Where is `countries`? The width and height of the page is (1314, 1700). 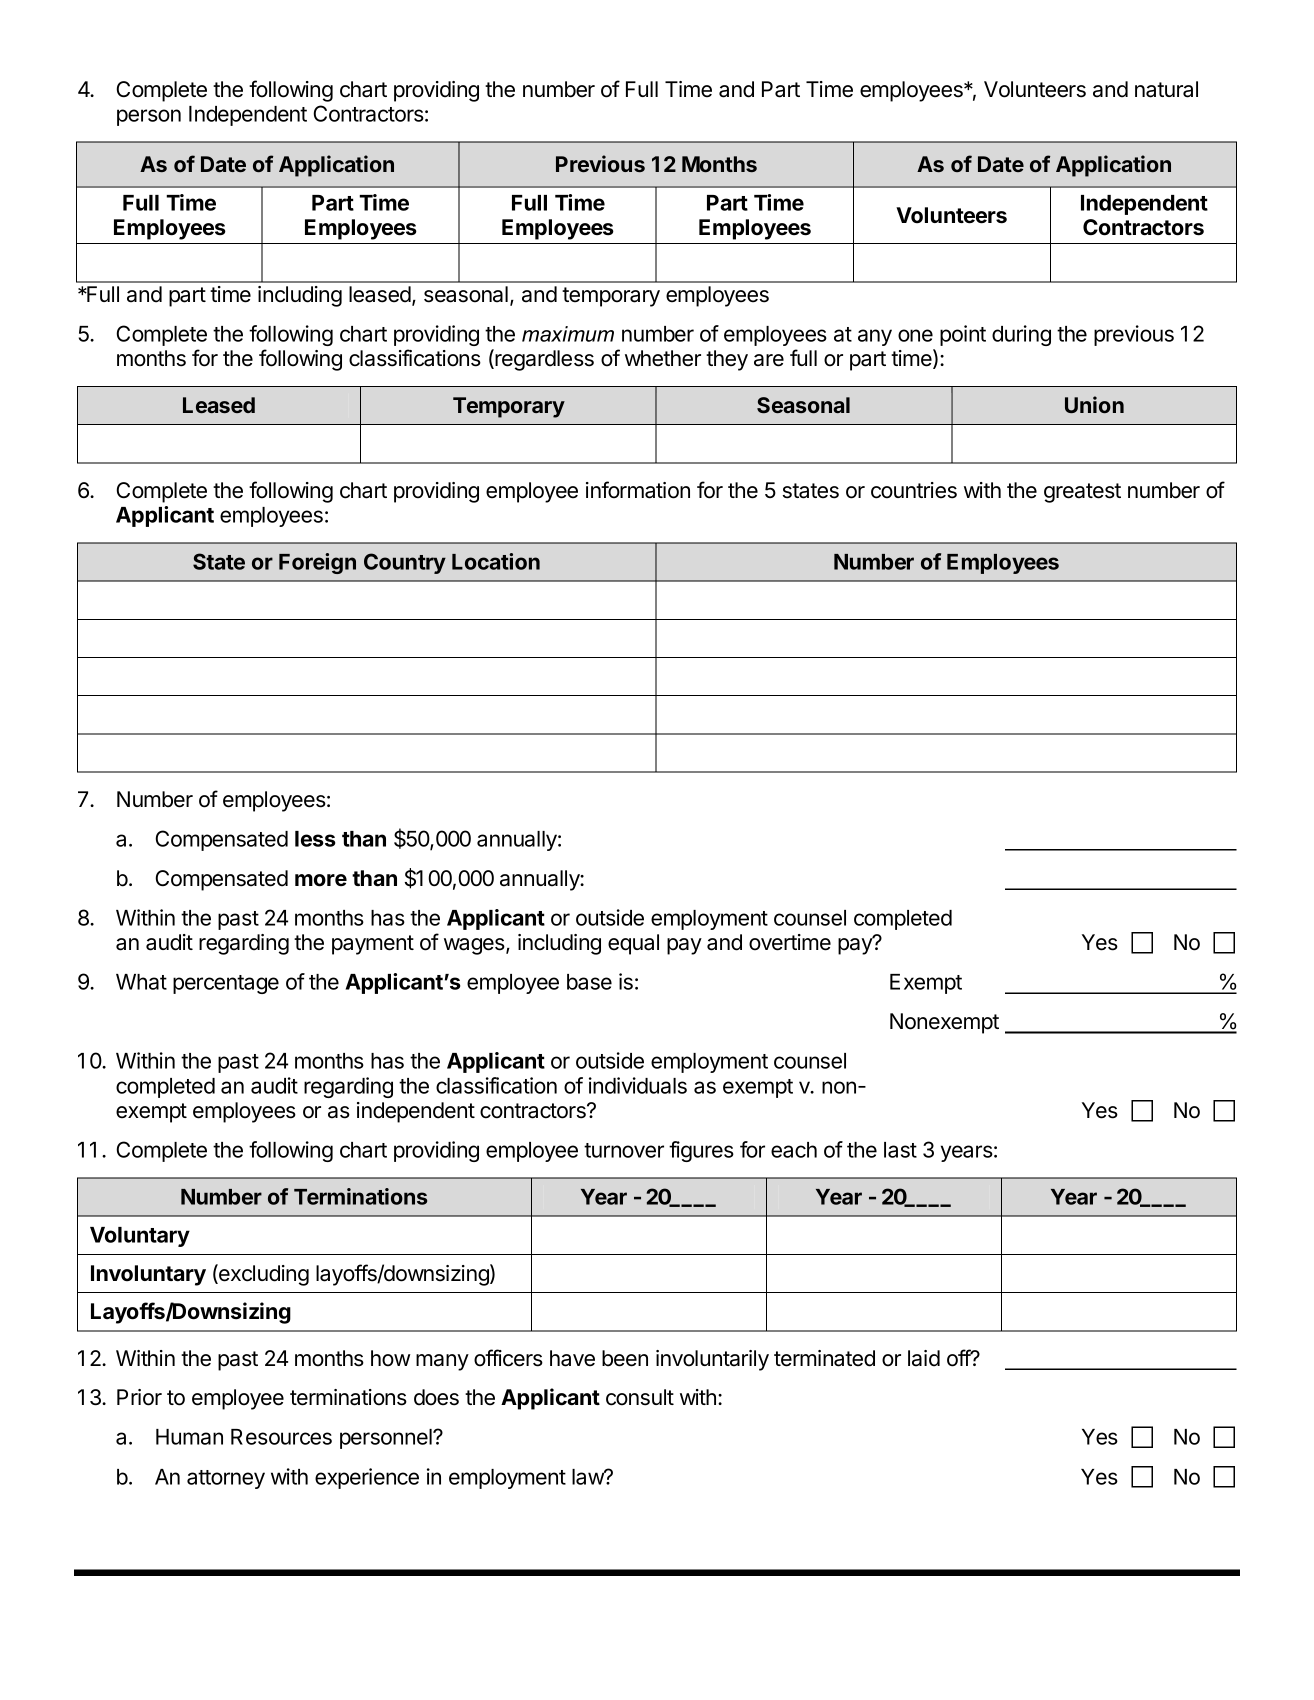
countries is located at coordinates (914, 490).
